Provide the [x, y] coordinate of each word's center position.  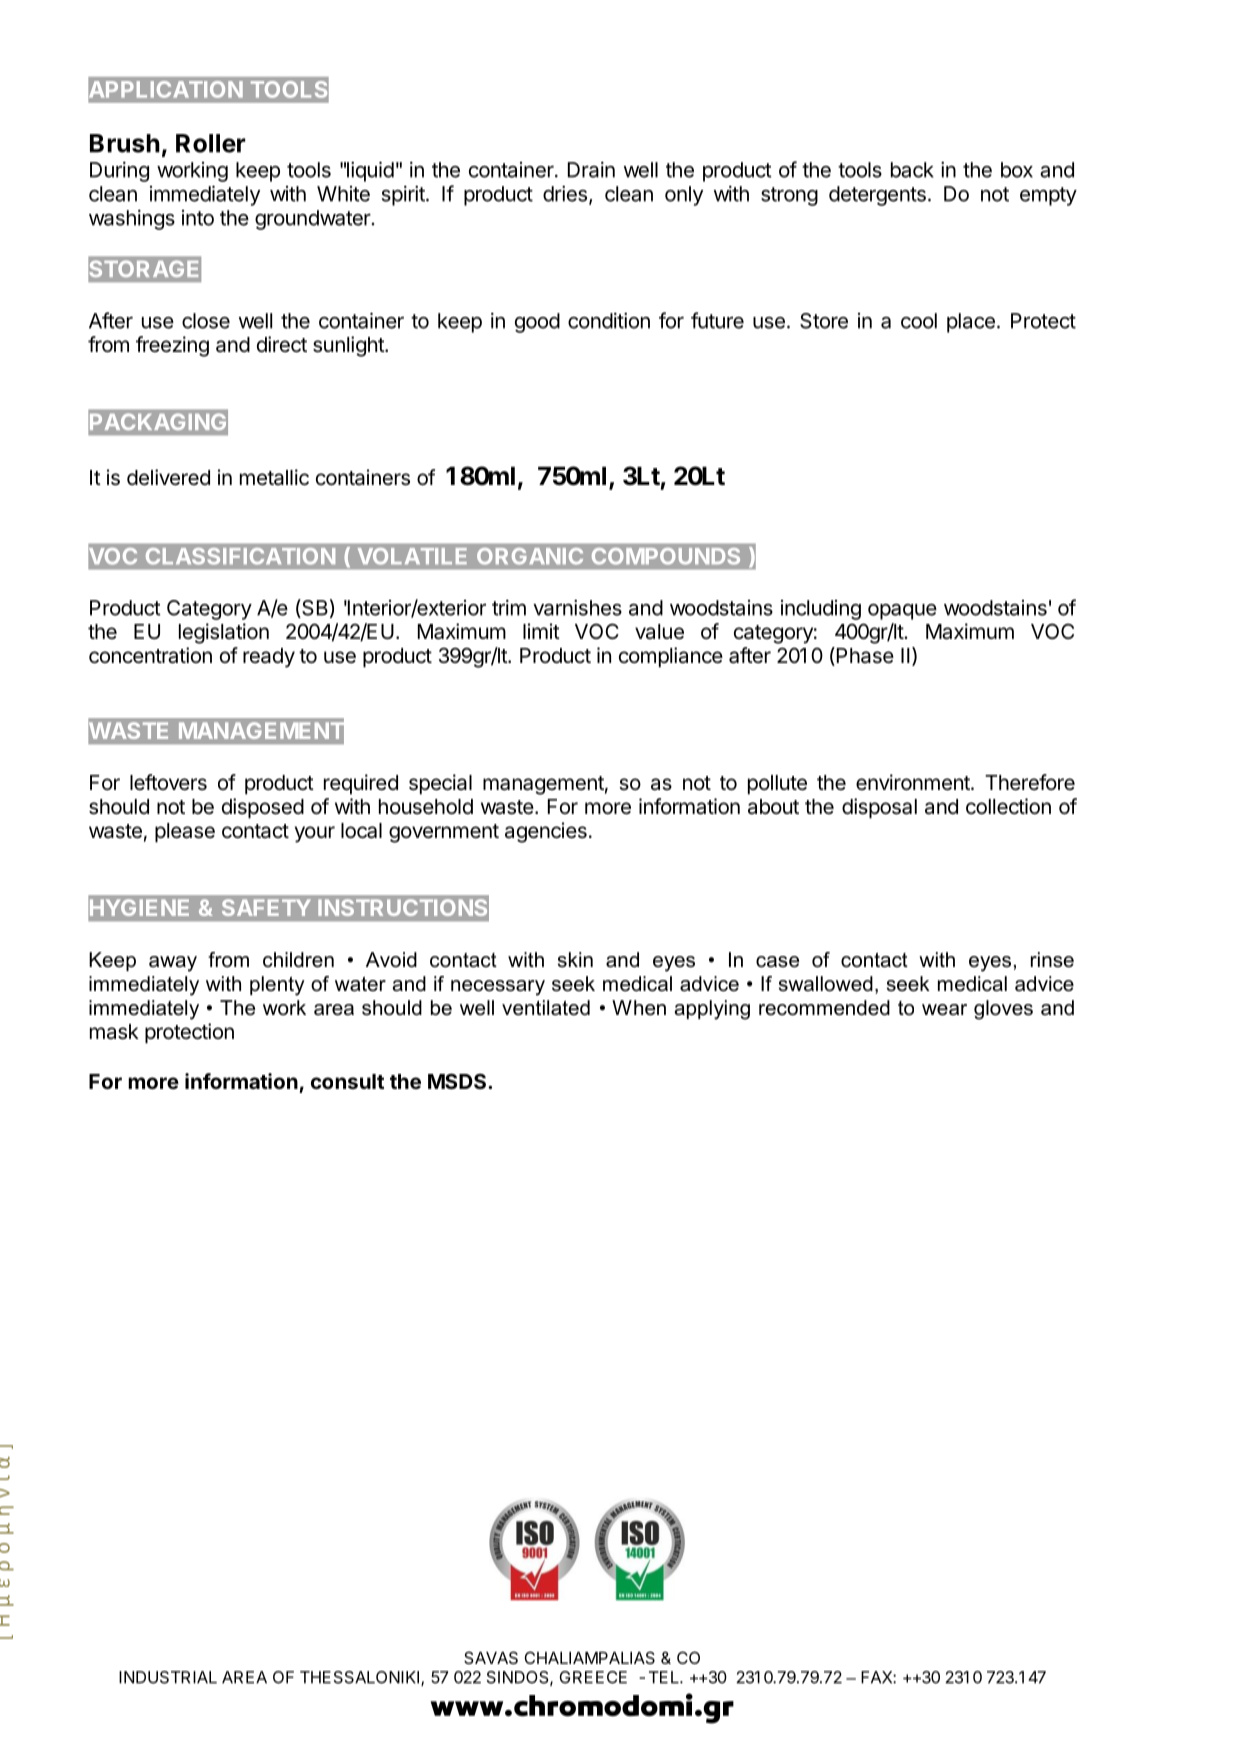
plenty [277, 986]
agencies [546, 832]
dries [565, 194]
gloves [1003, 1010]
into [198, 218]
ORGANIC [530, 556]
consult [347, 1081]
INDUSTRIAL [168, 1677]
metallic [274, 477]
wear [944, 1010]
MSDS [458, 1081]
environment [914, 782]
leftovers [168, 782]
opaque [902, 612]
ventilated [546, 1008]
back [912, 170]
